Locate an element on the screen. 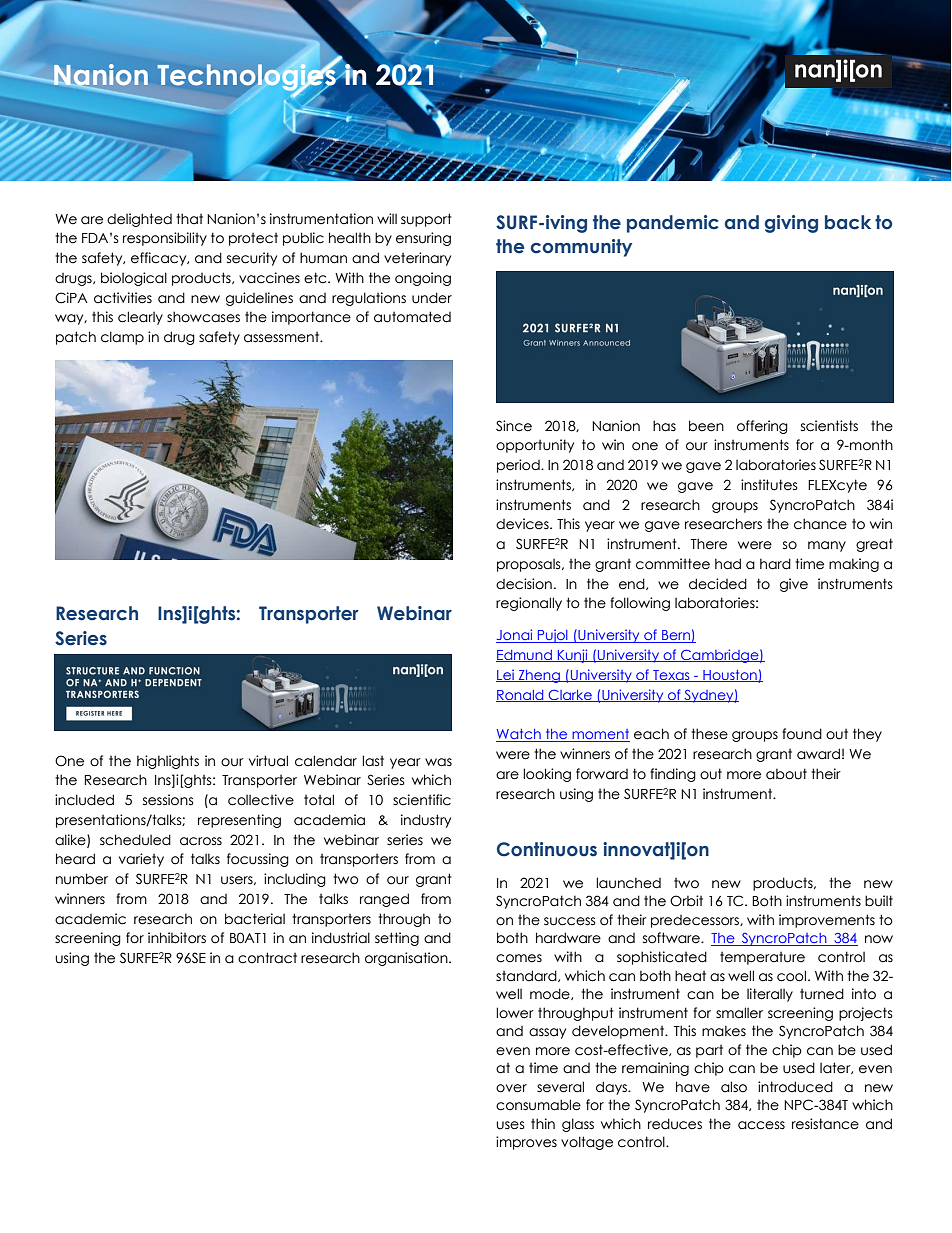 This screenshot has width=952, height=1233. back is located at coordinates (848, 222).
